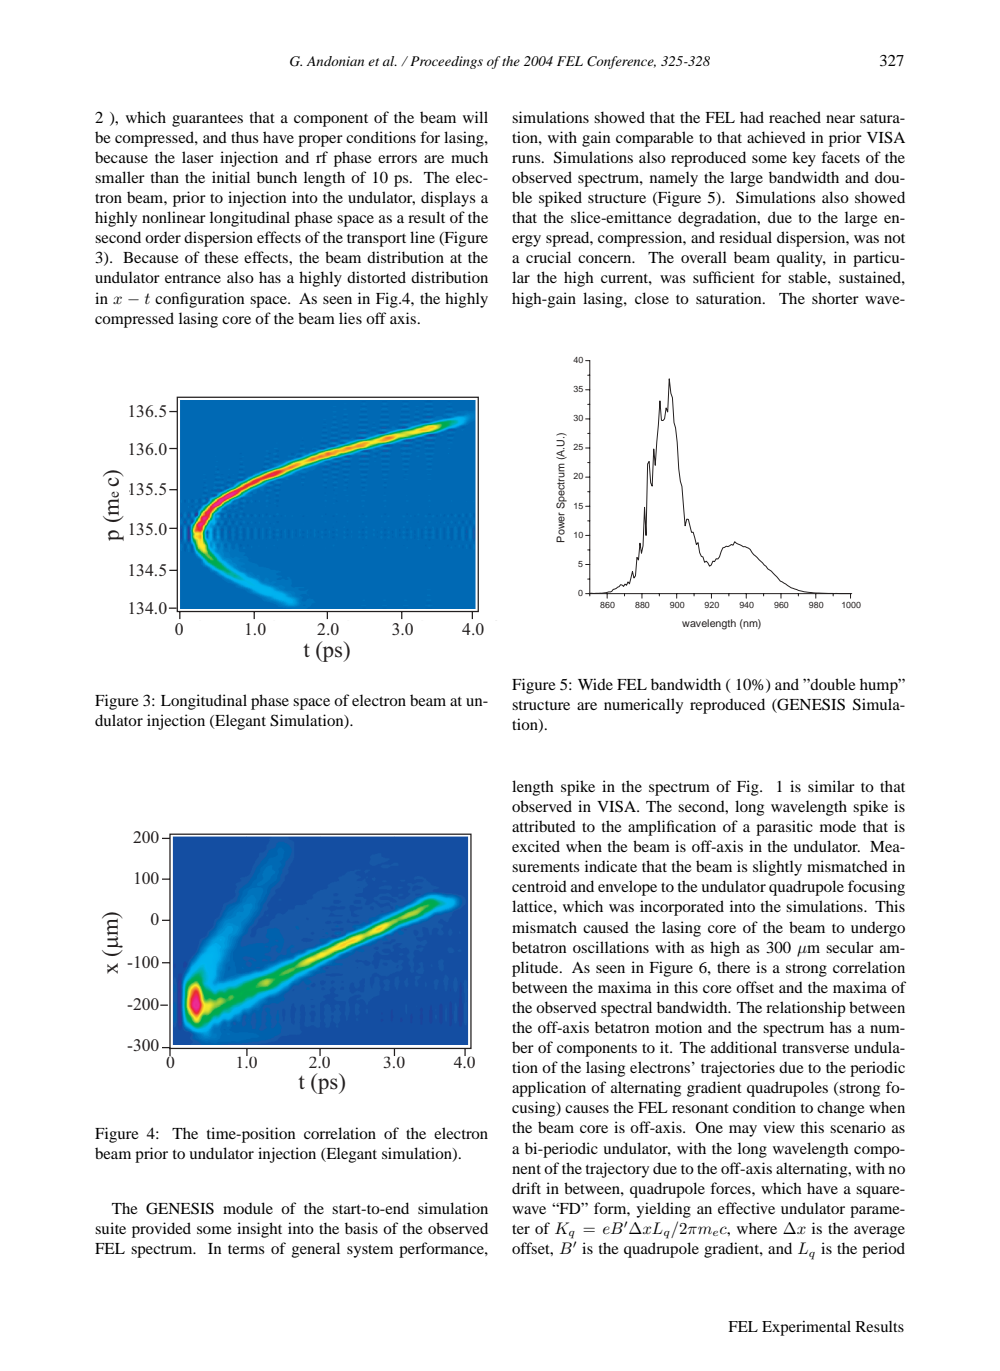 The width and height of the page is (1000, 1371). Describe the element at coordinates (526, 1188) in the page. I see `drift` at that location.
